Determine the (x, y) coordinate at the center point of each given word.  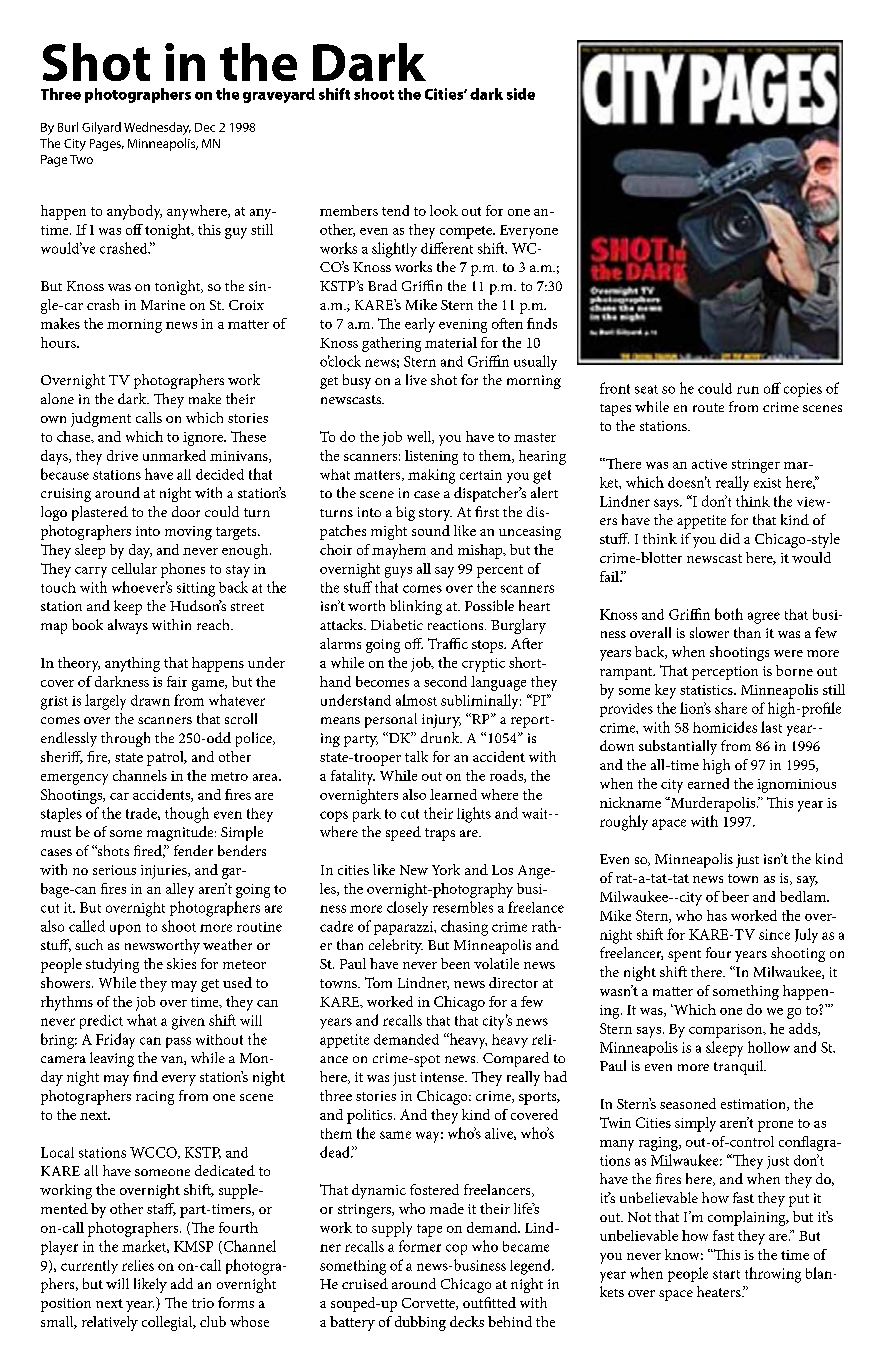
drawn (150, 700)
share (731, 708)
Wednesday (157, 128)
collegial (168, 1323)
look (444, 210)
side (521, 94)
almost (416, 700)
